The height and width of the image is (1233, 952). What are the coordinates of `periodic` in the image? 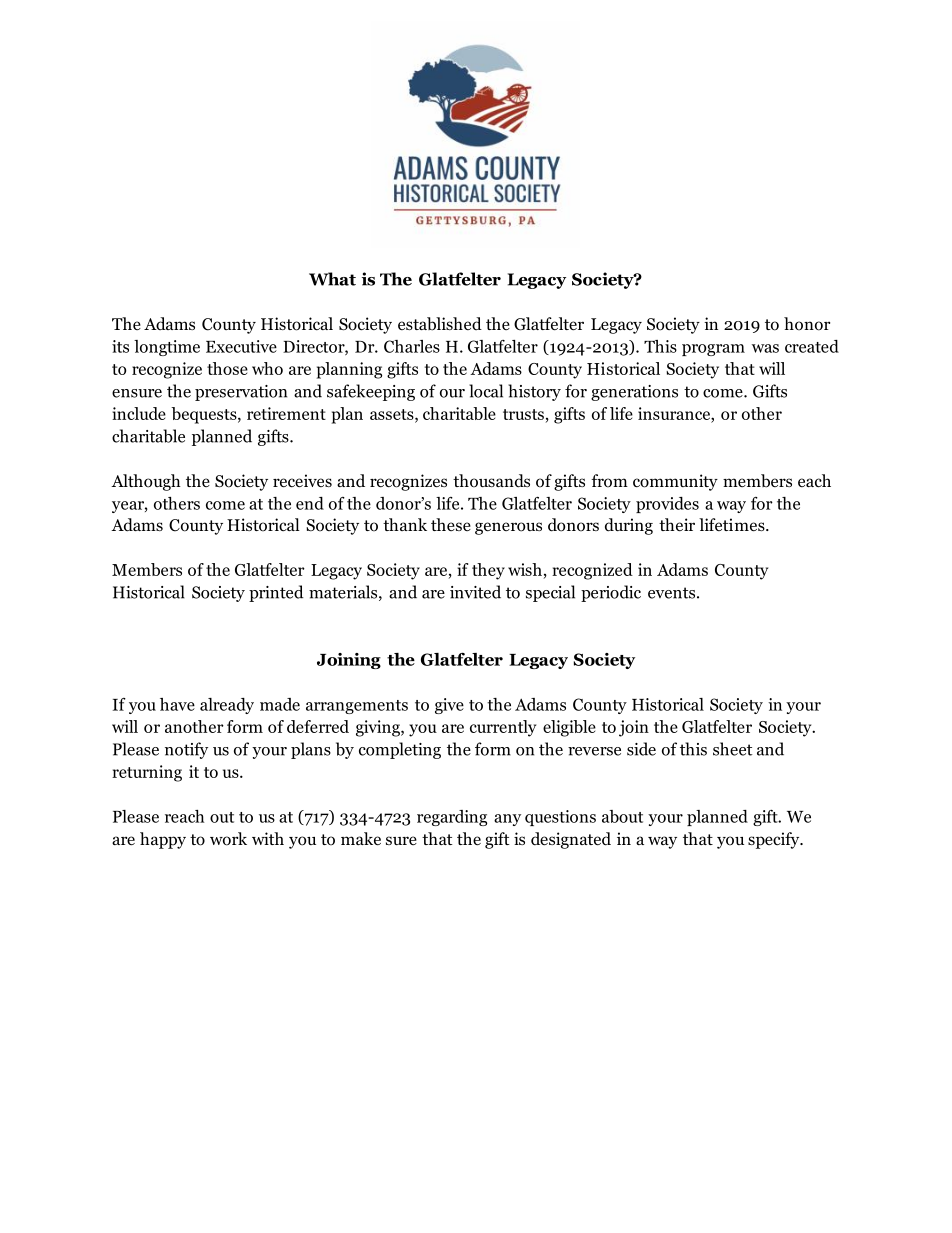 It's located at (611, 593).
